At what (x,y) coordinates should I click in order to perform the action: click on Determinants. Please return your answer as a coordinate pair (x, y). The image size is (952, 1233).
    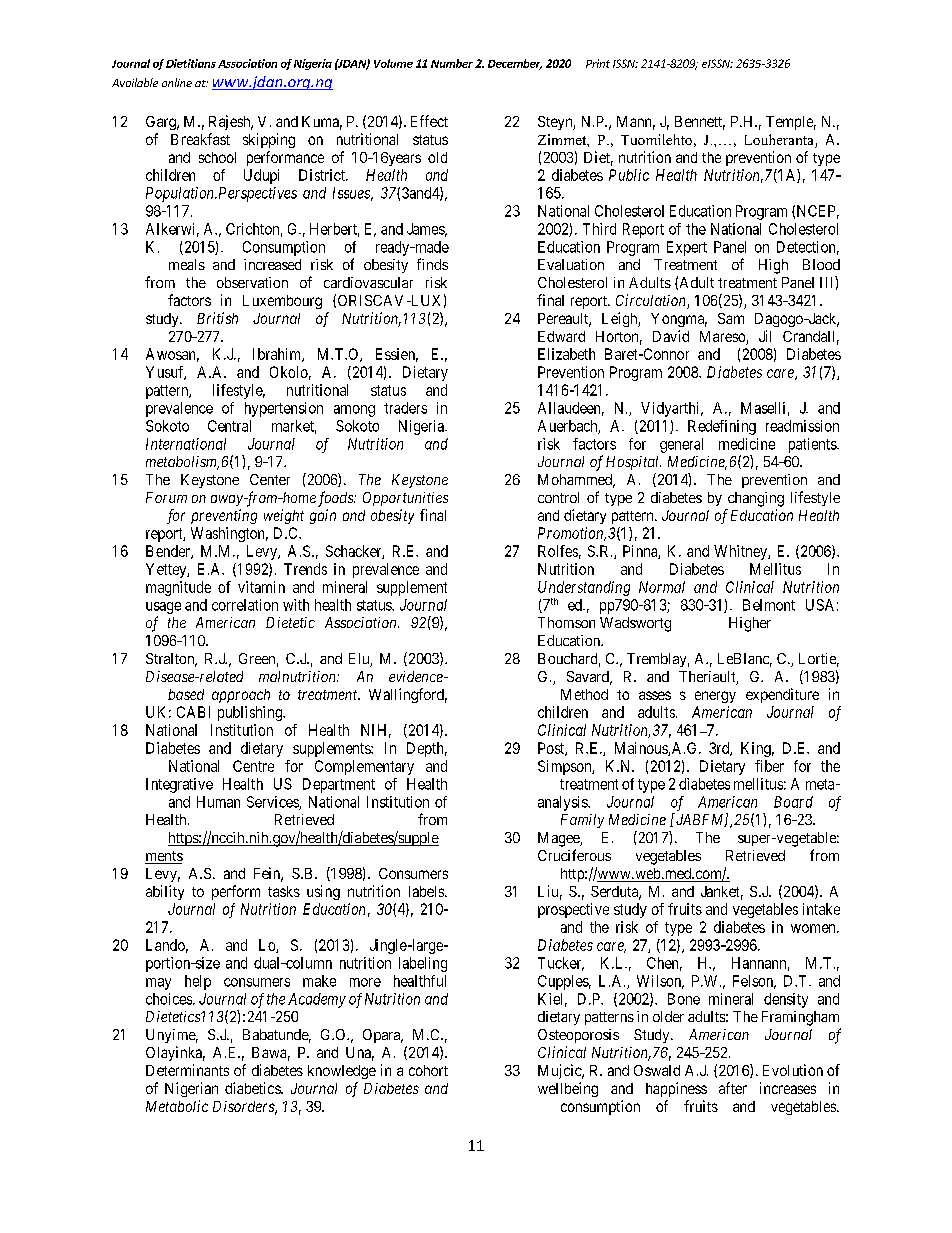
    Looking at the image, I should click on (187, 1070).
